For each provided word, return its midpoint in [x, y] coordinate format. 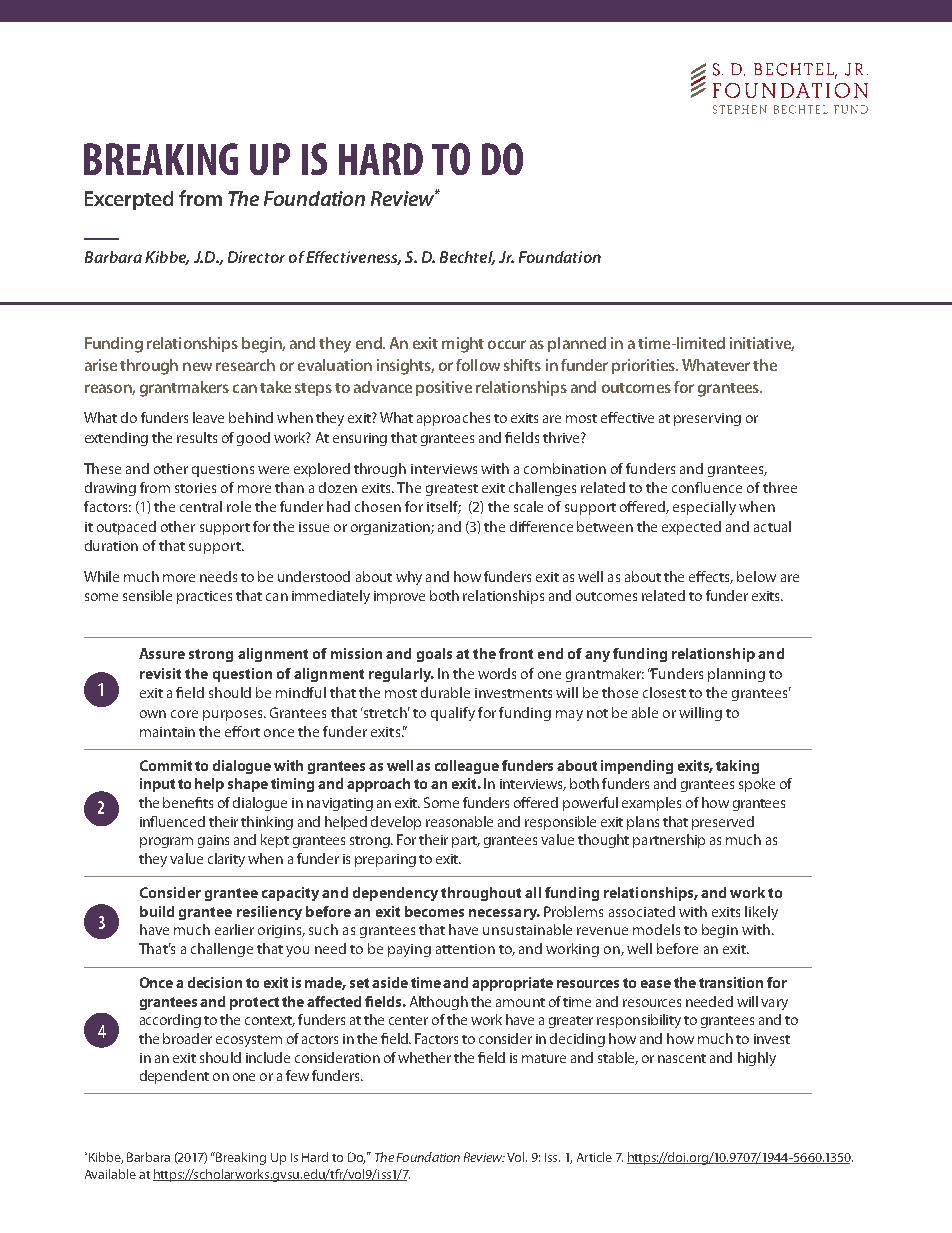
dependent [174, 1077]
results [197, 437]
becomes [434, 911]
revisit [160, 673]
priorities [645, 366]
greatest [452, 490]
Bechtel [467, 258]
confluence [707, 487]
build [157, 911]
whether [424, 1057]
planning [736, 675]
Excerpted [129, 200]
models [656, 929]
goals [434, 655]
